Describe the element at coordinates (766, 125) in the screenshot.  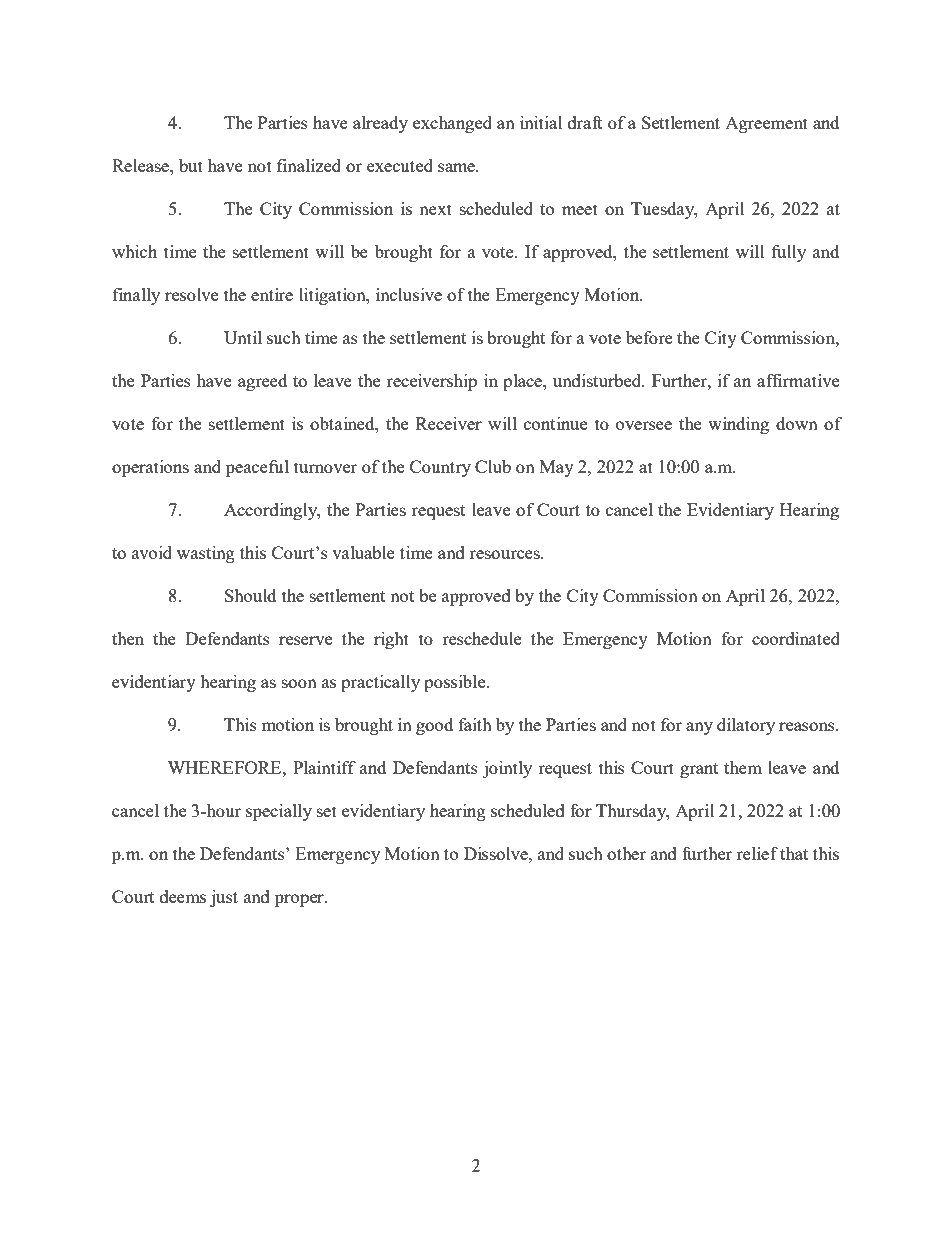
I see `Agreement` at that location.
